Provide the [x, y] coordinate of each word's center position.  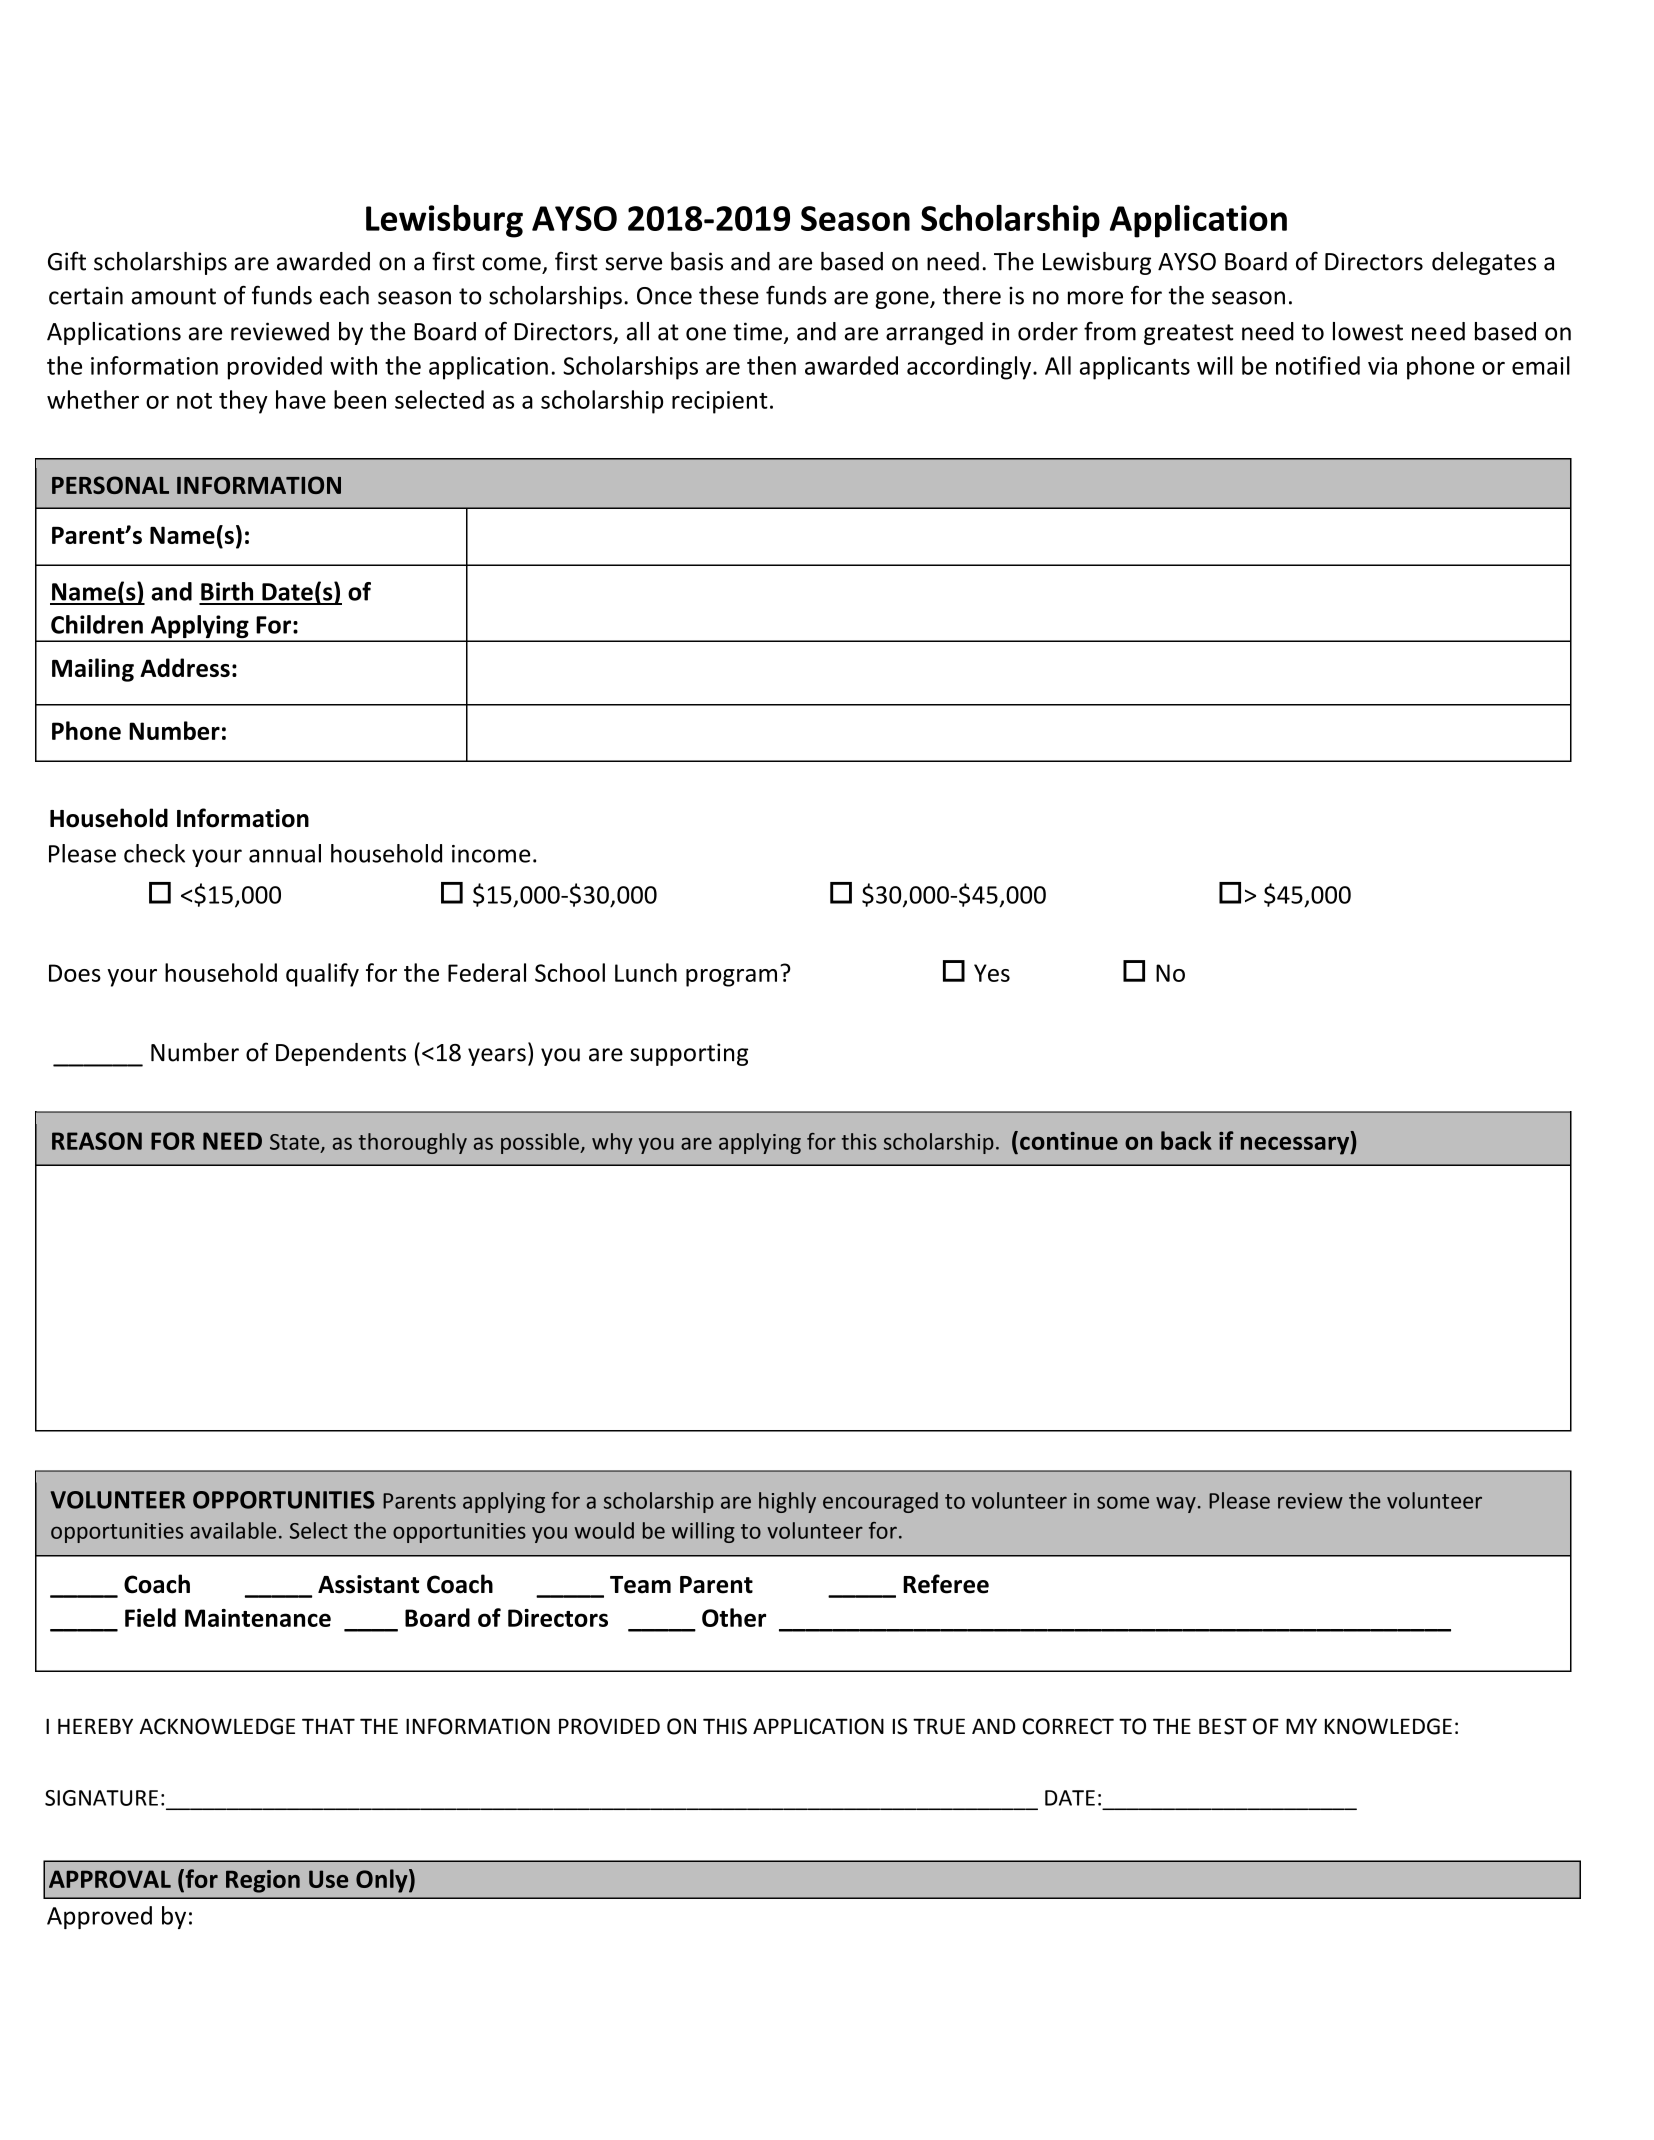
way [1176, 1504]
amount [174, 296]
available [233, 1530]
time [757, 331]
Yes [992, 973]
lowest [1368, 331]
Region [263, 1881]
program [731, 978]
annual [285, 853]
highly [787, 1502]
